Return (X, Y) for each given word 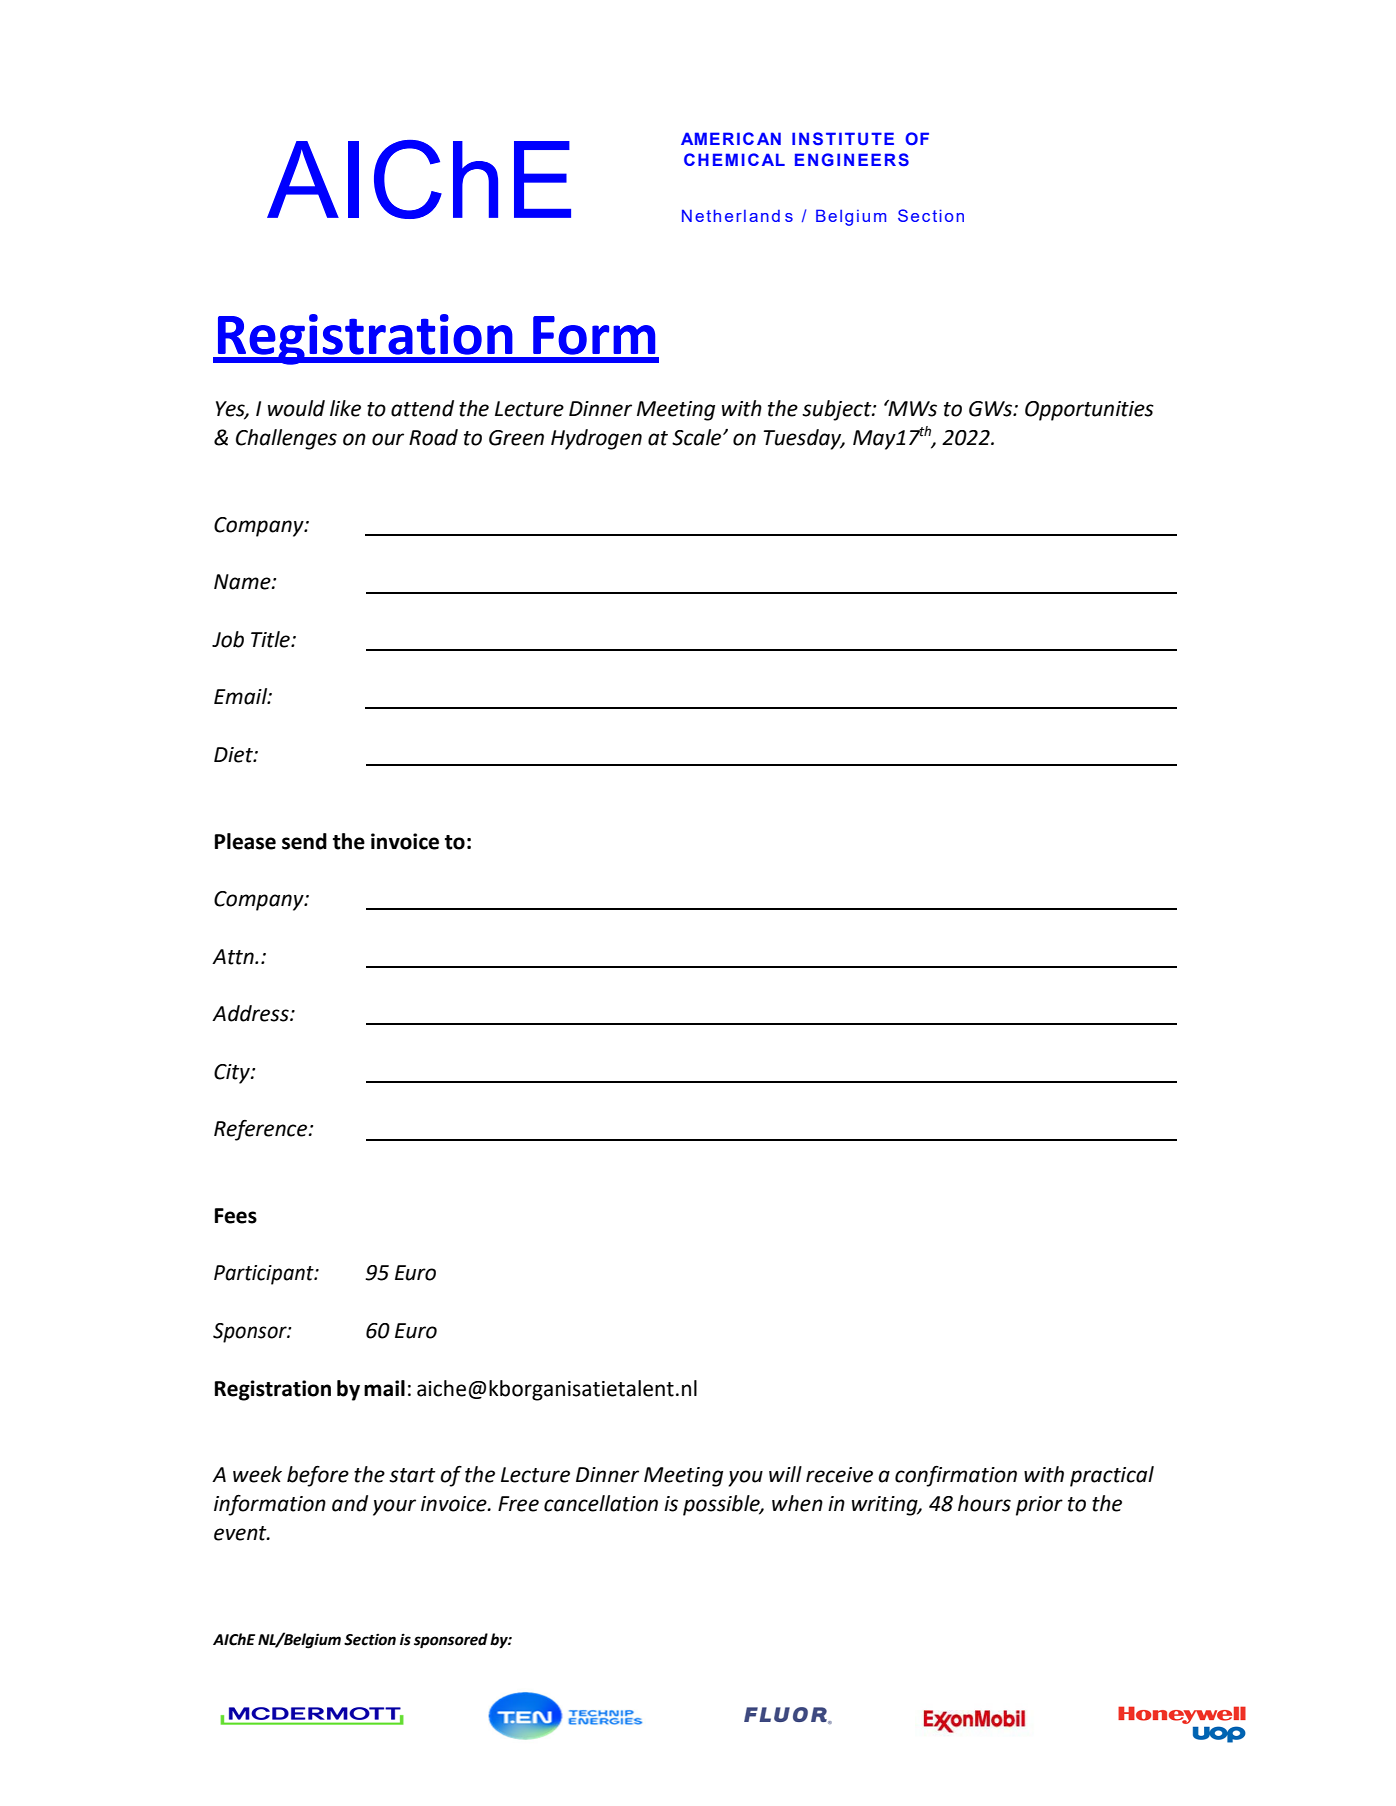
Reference (262, 1130)
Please (245, 841)
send (304, 841)
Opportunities (1089, 411)
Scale (698, 437)
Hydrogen (596, 439)
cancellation (601, 1503)
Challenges (286, 439)
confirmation (956, 1476)
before (318, 1476)
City (233, 1074)
